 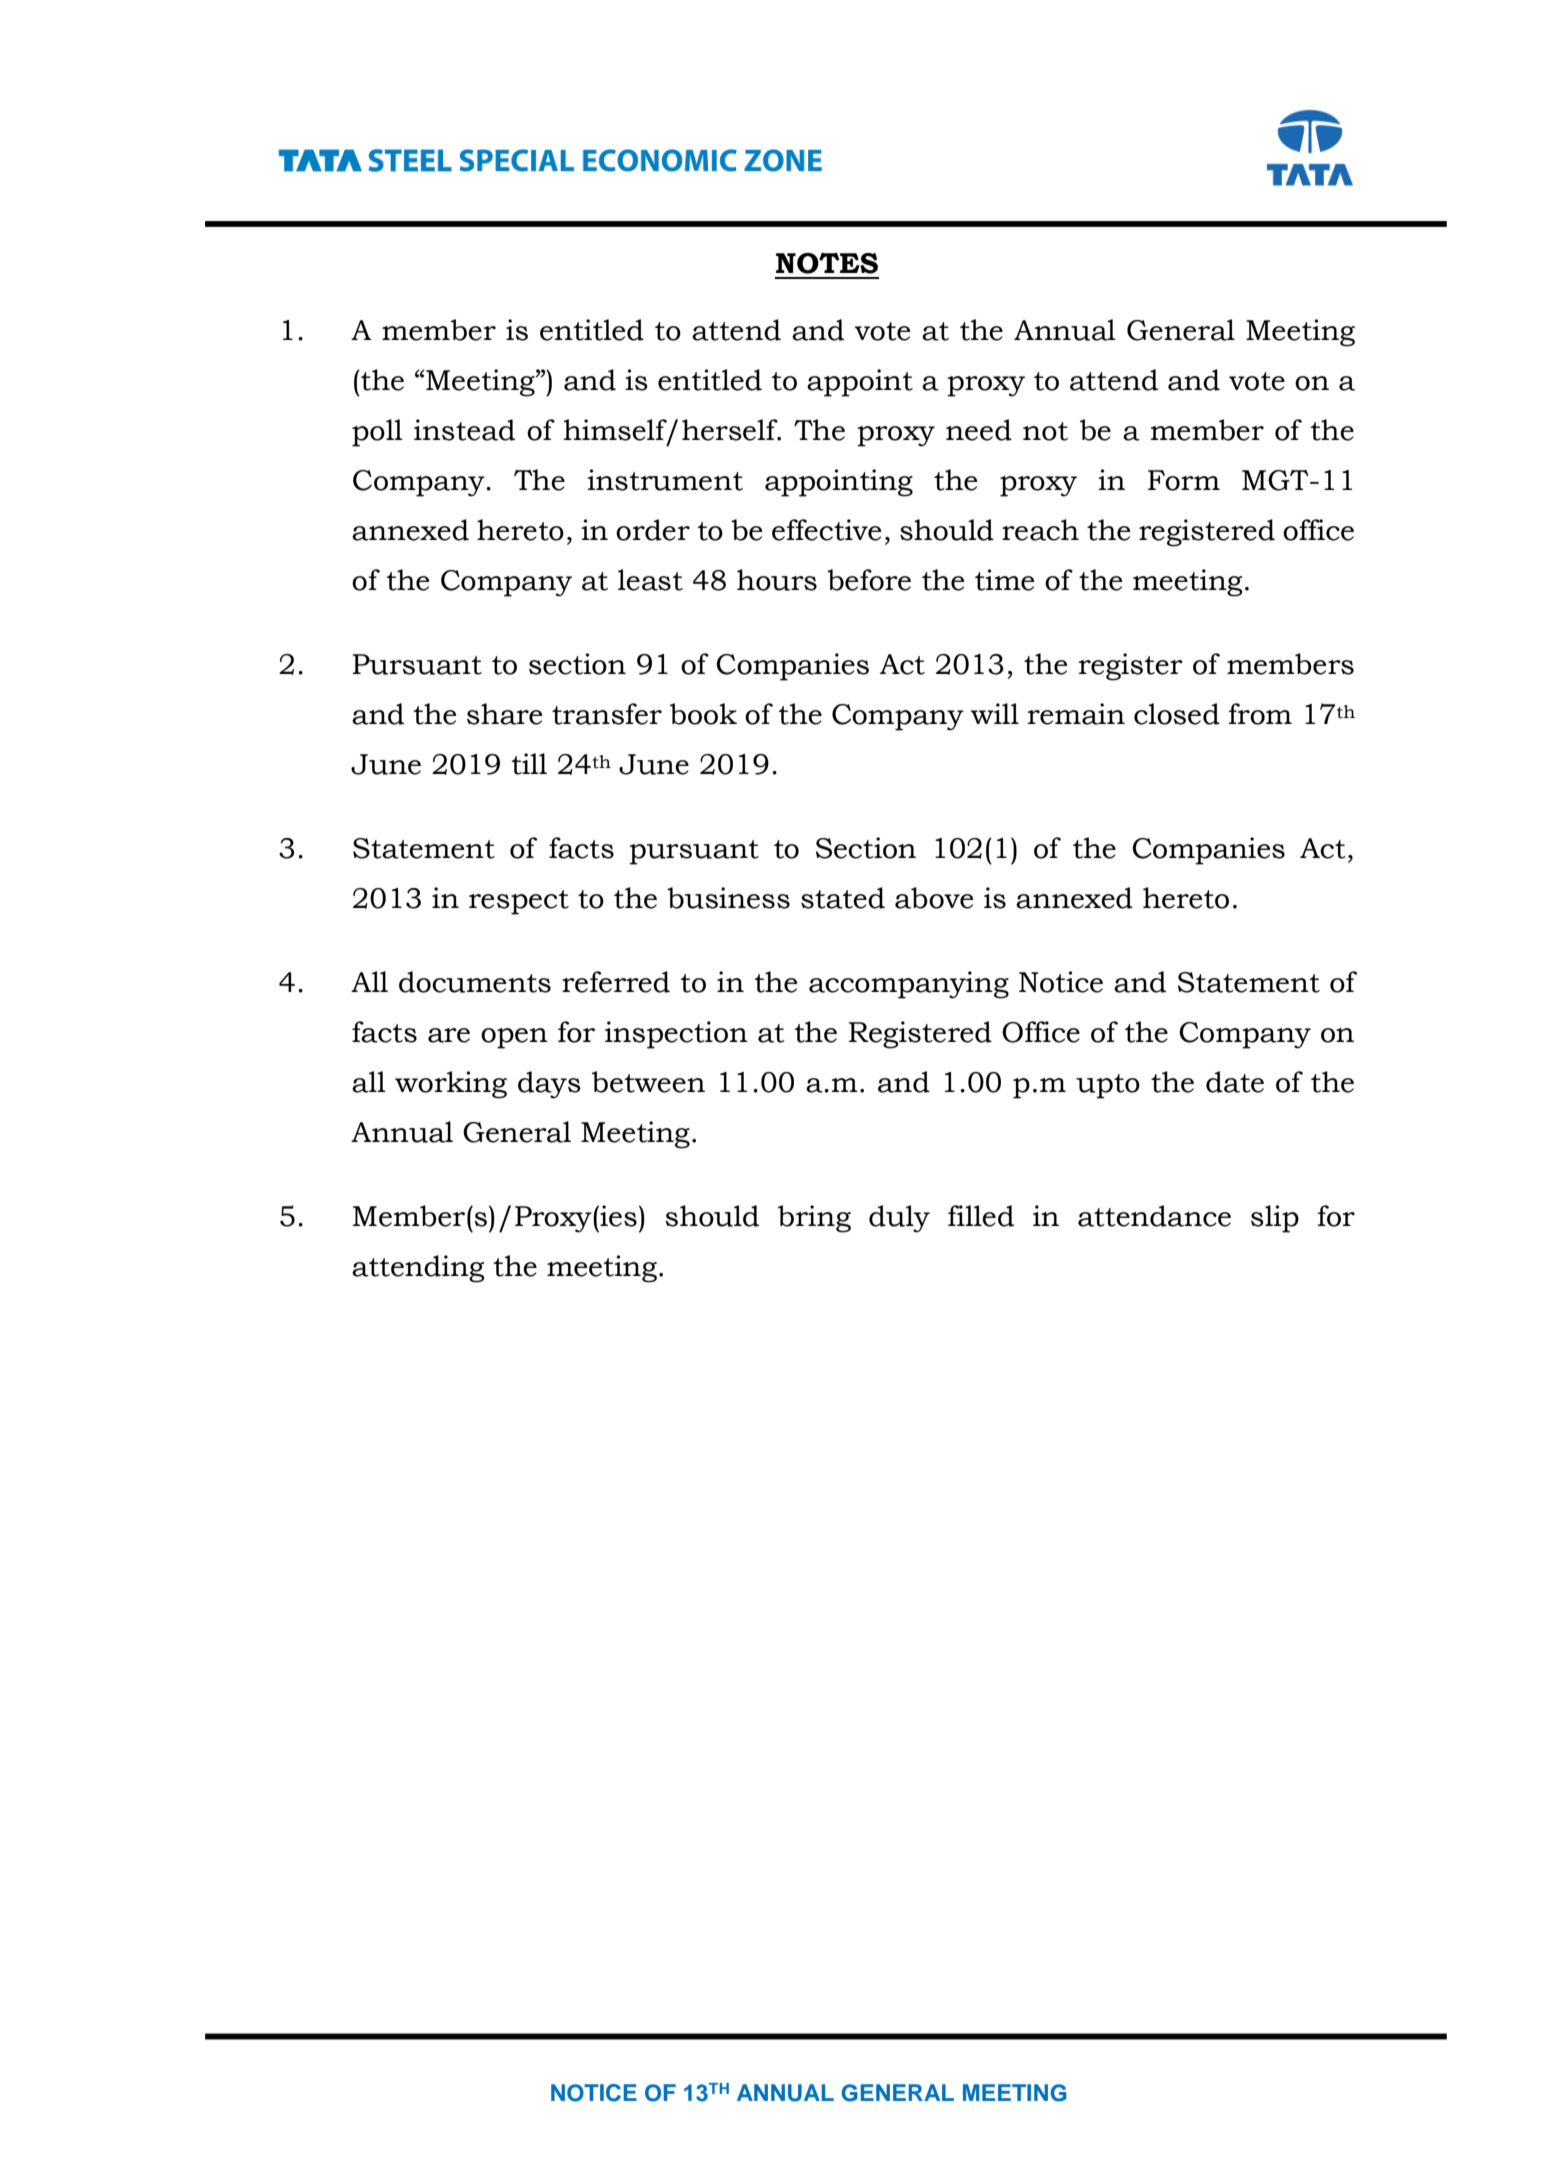 I want to click on working, so click(x=451, y=1085).
